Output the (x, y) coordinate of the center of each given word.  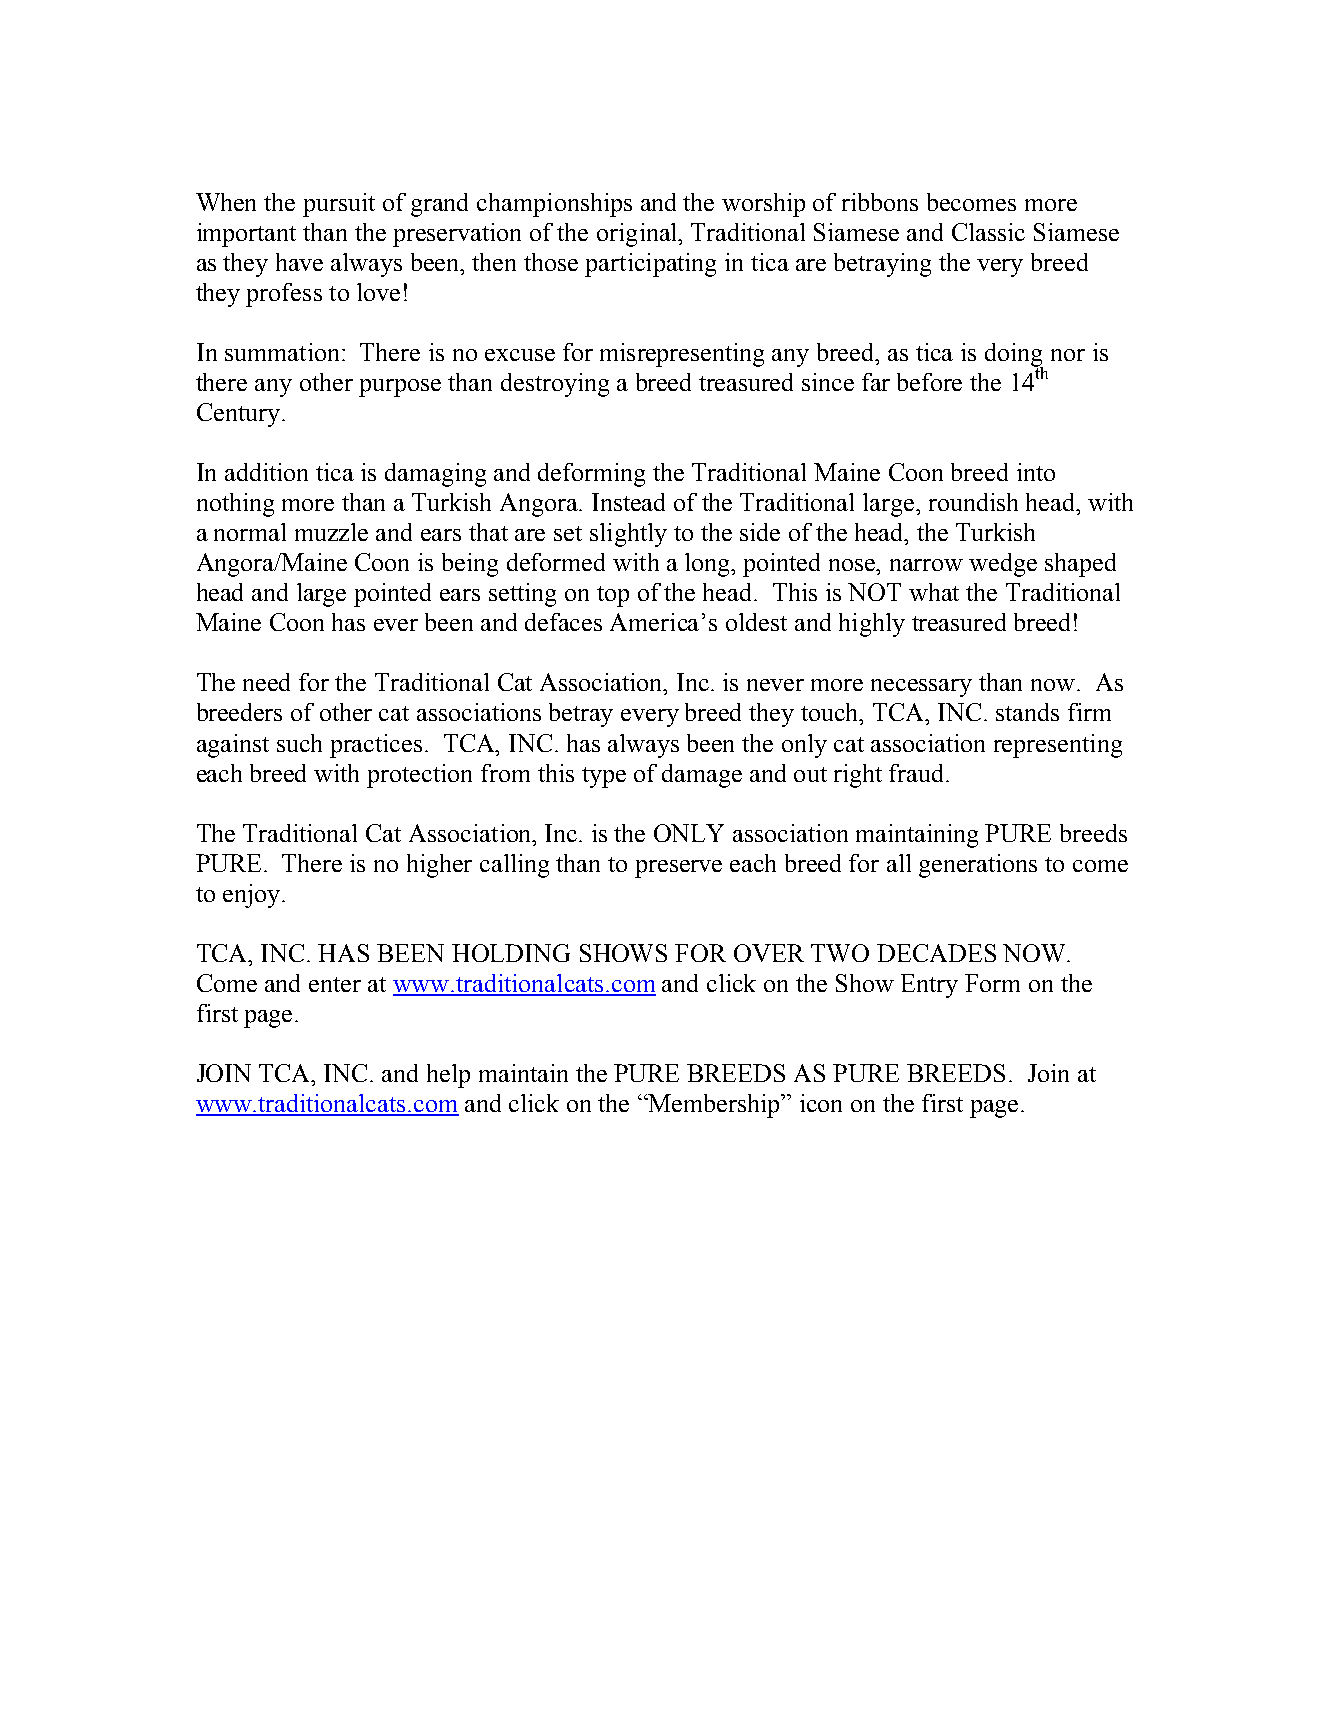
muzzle (331, 532)
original (638, 235)
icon (821, 1103)
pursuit (339, 205)
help (448, 1076)
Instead (628, 502)
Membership (715, 1106)
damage (702, 776)
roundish (973, 502)
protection (419, 776)
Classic (988, 232)
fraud (918, 773)
